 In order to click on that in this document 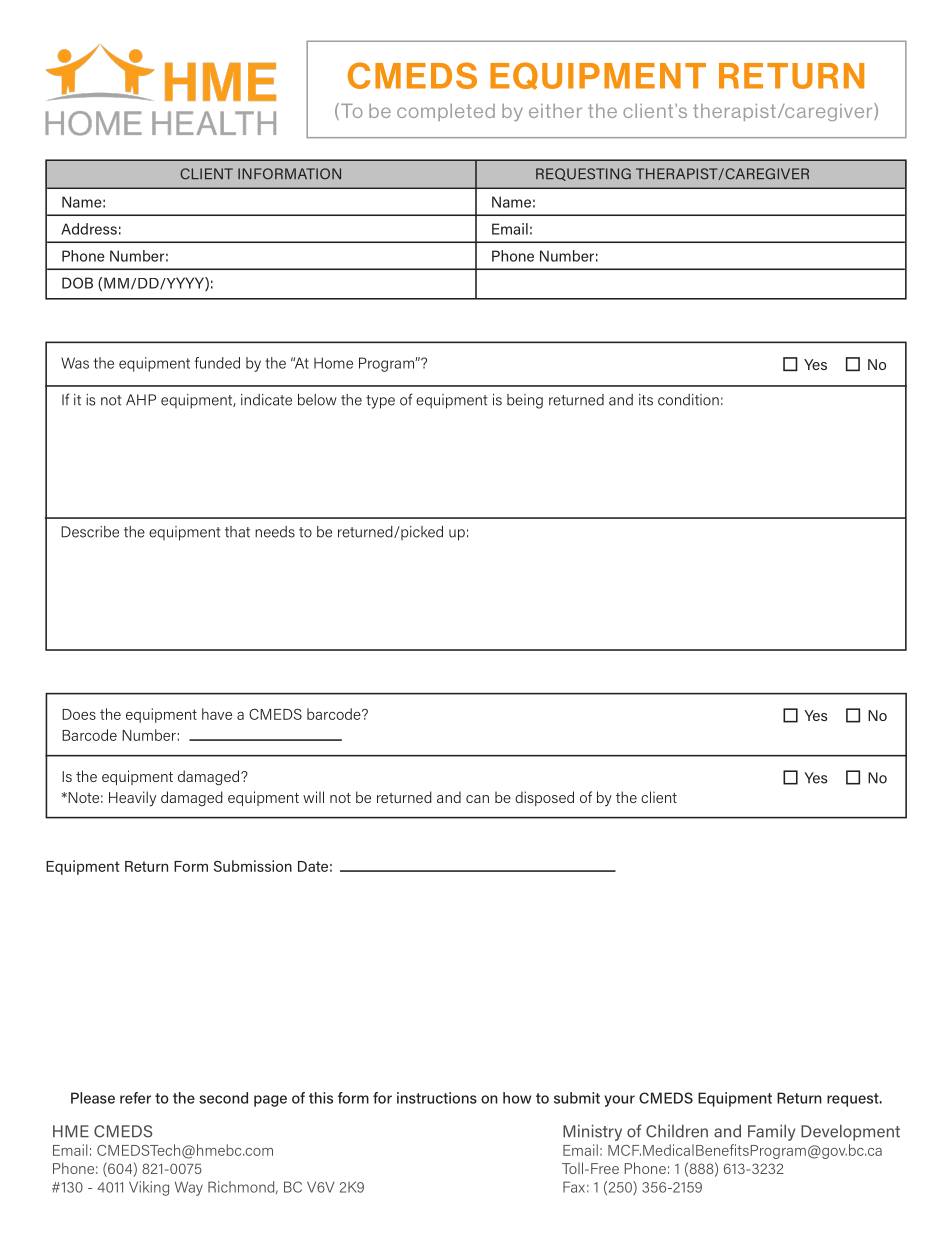, I will do `click(237, 532)`.
